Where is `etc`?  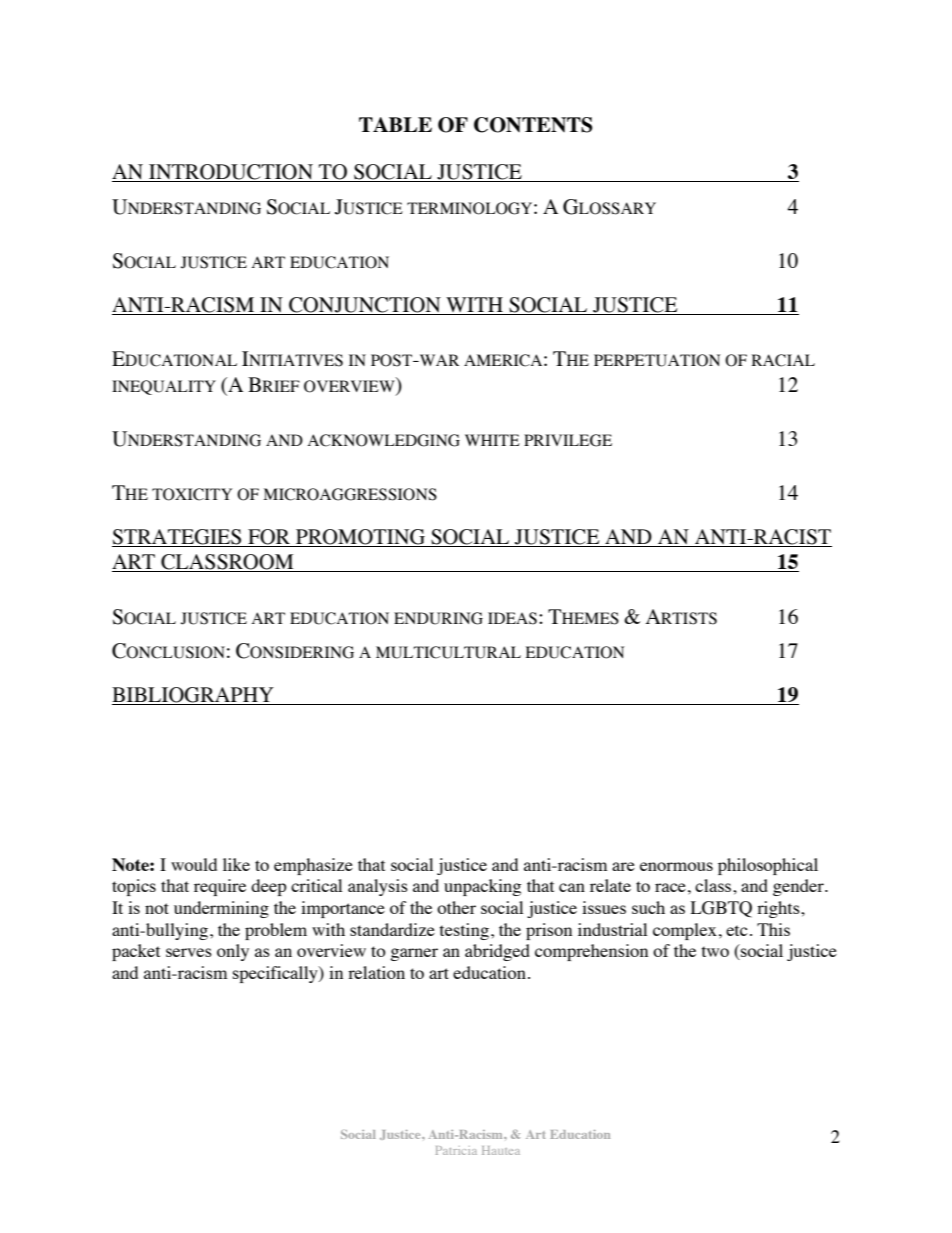 etc is located at coordinates (737, 930).
